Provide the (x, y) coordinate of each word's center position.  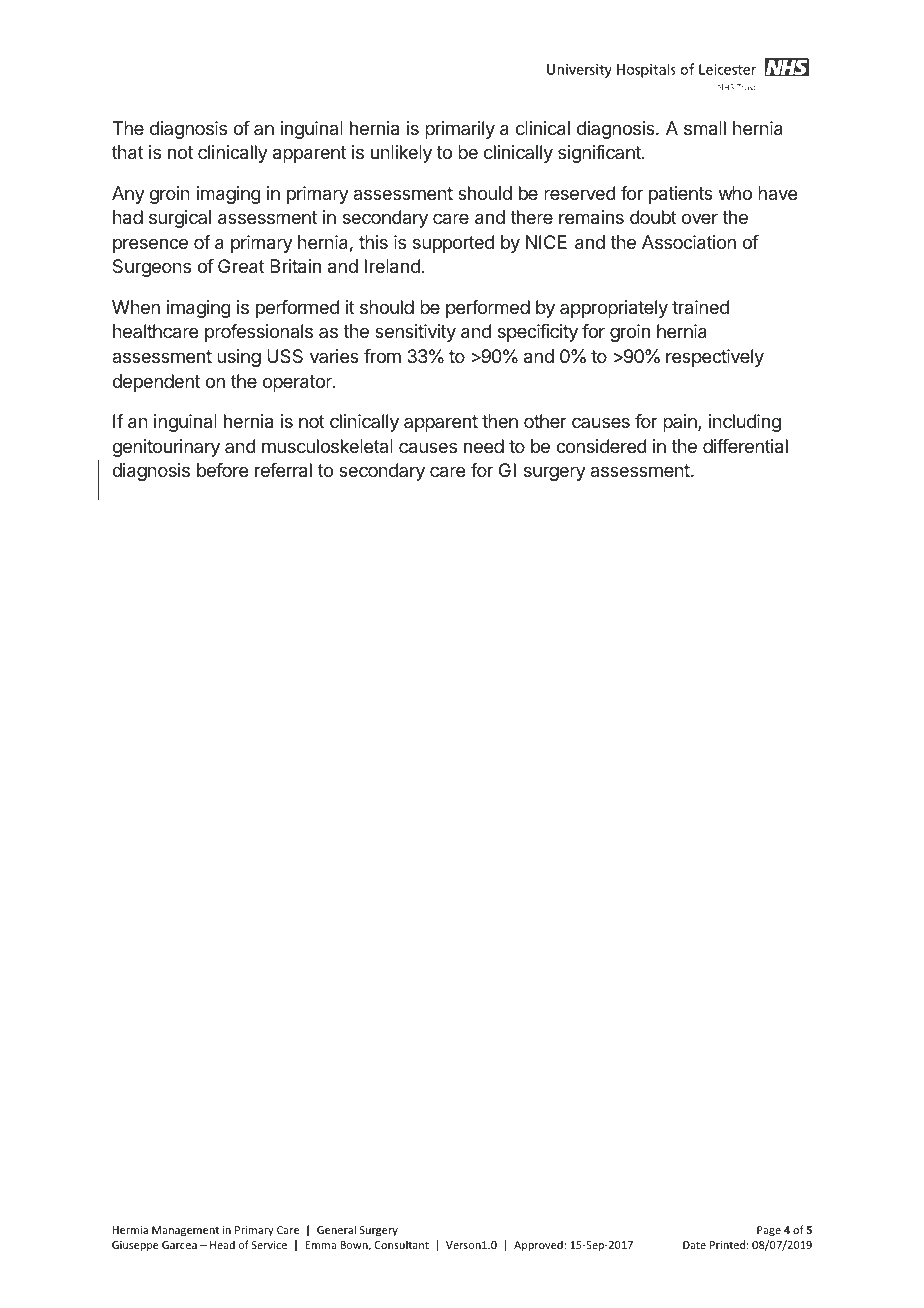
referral (283, 470)
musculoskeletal (327, 446)
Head (222, 1244)
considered (601, 446)
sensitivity (415, 333)
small (705, 128)
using (239, 358)
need (484, 446)
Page (769, 1231)
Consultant (402, 1244)
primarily (460, 130)
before (222, 470)
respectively (715, 358)
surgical (180, 219)
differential (745, 446)
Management (185, 1231)
